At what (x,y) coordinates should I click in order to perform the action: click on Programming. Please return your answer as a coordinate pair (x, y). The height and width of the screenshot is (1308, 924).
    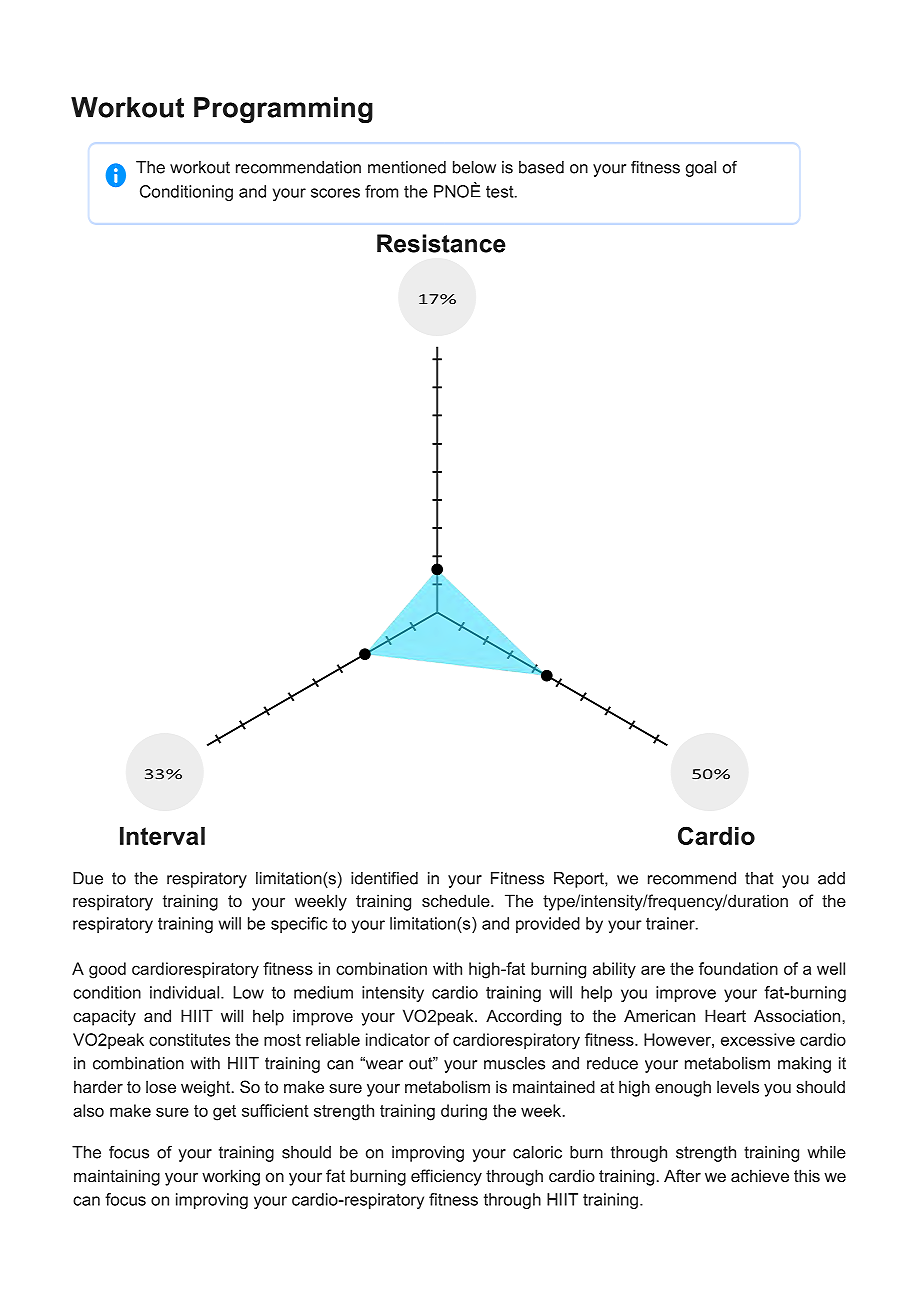
    Looking at the image, I should click on (283, 110).
